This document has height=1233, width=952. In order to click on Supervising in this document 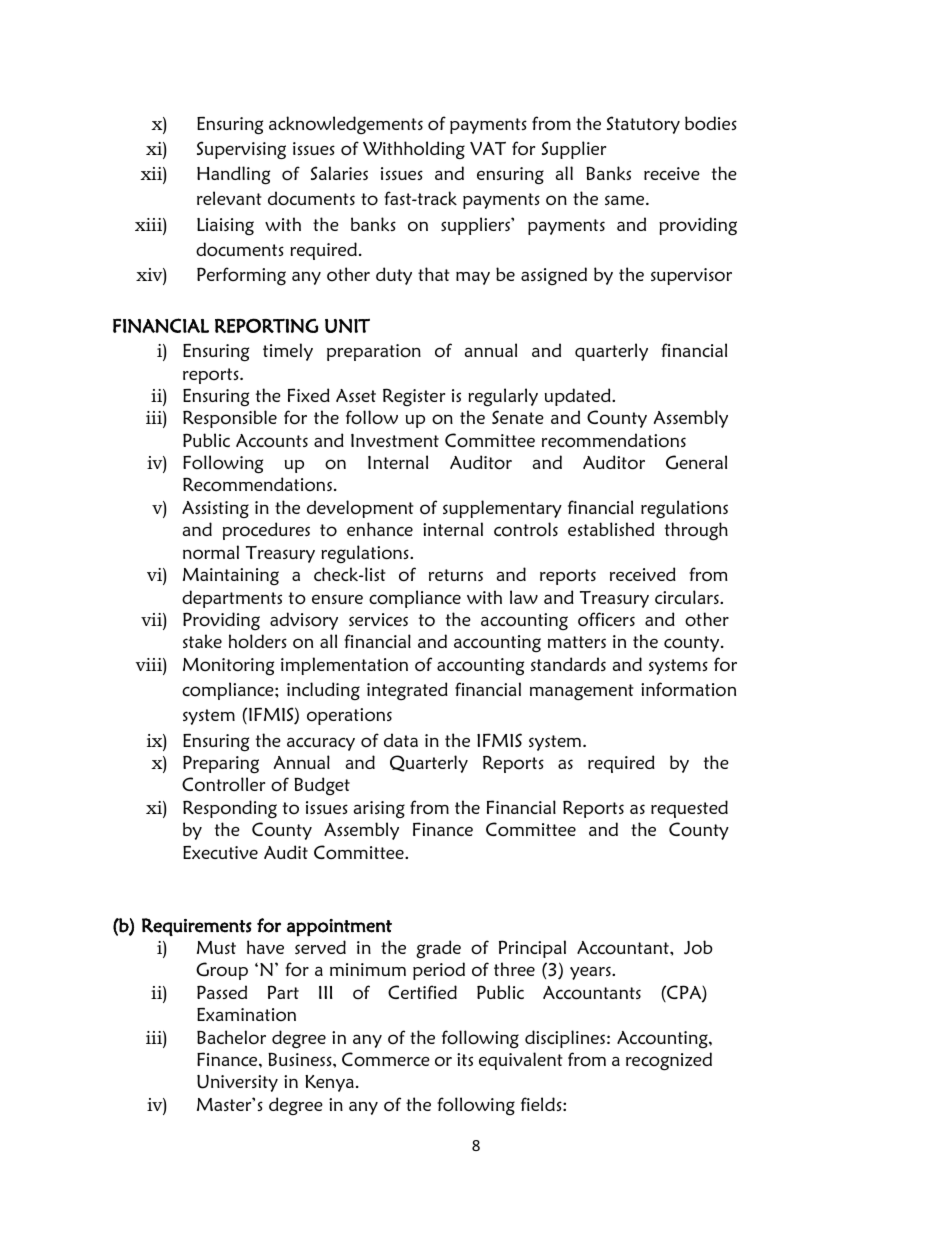, I will do `click(241, 150)`.
